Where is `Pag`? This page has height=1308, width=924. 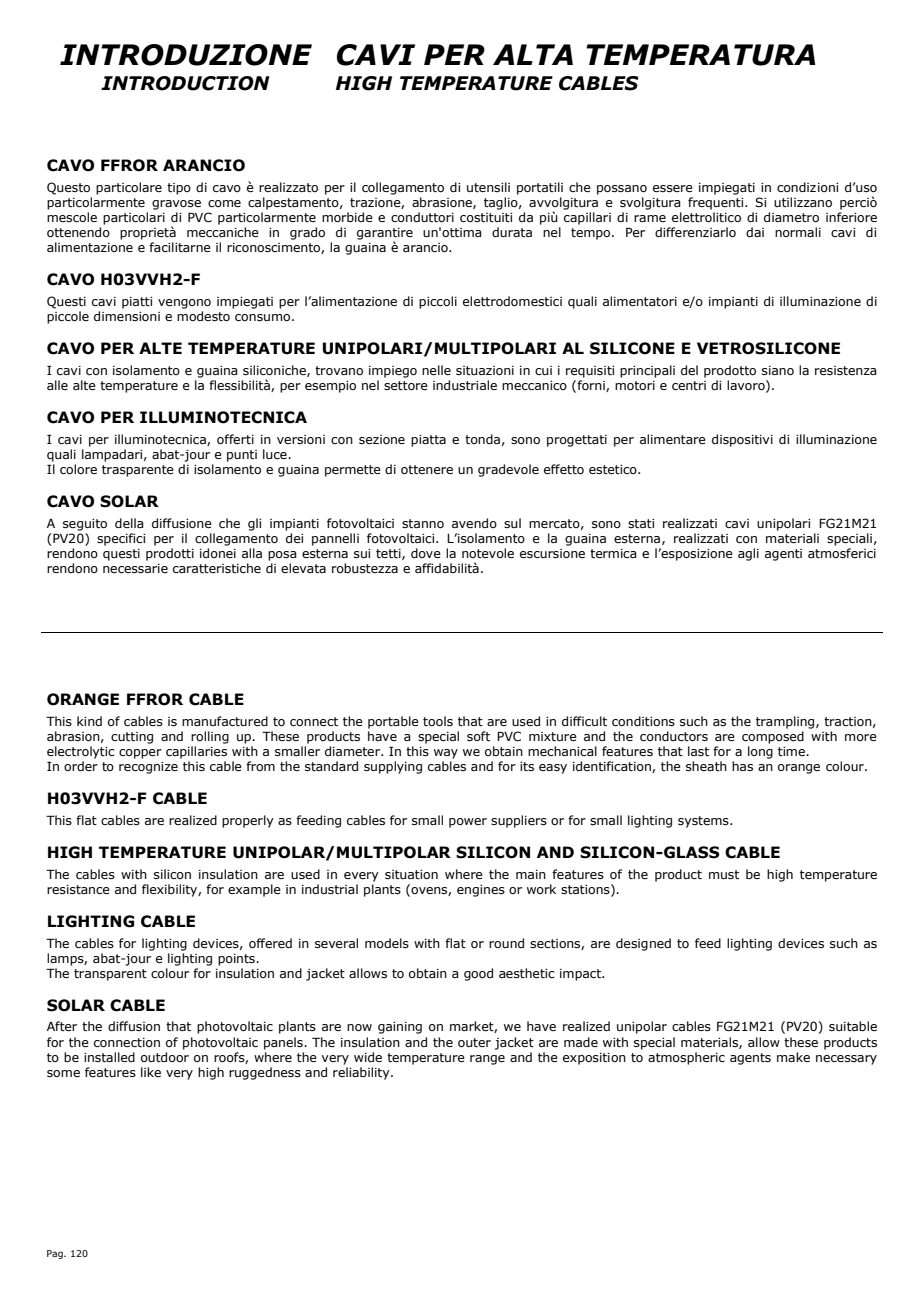 Pag is located at coordinates (56, 1254).
